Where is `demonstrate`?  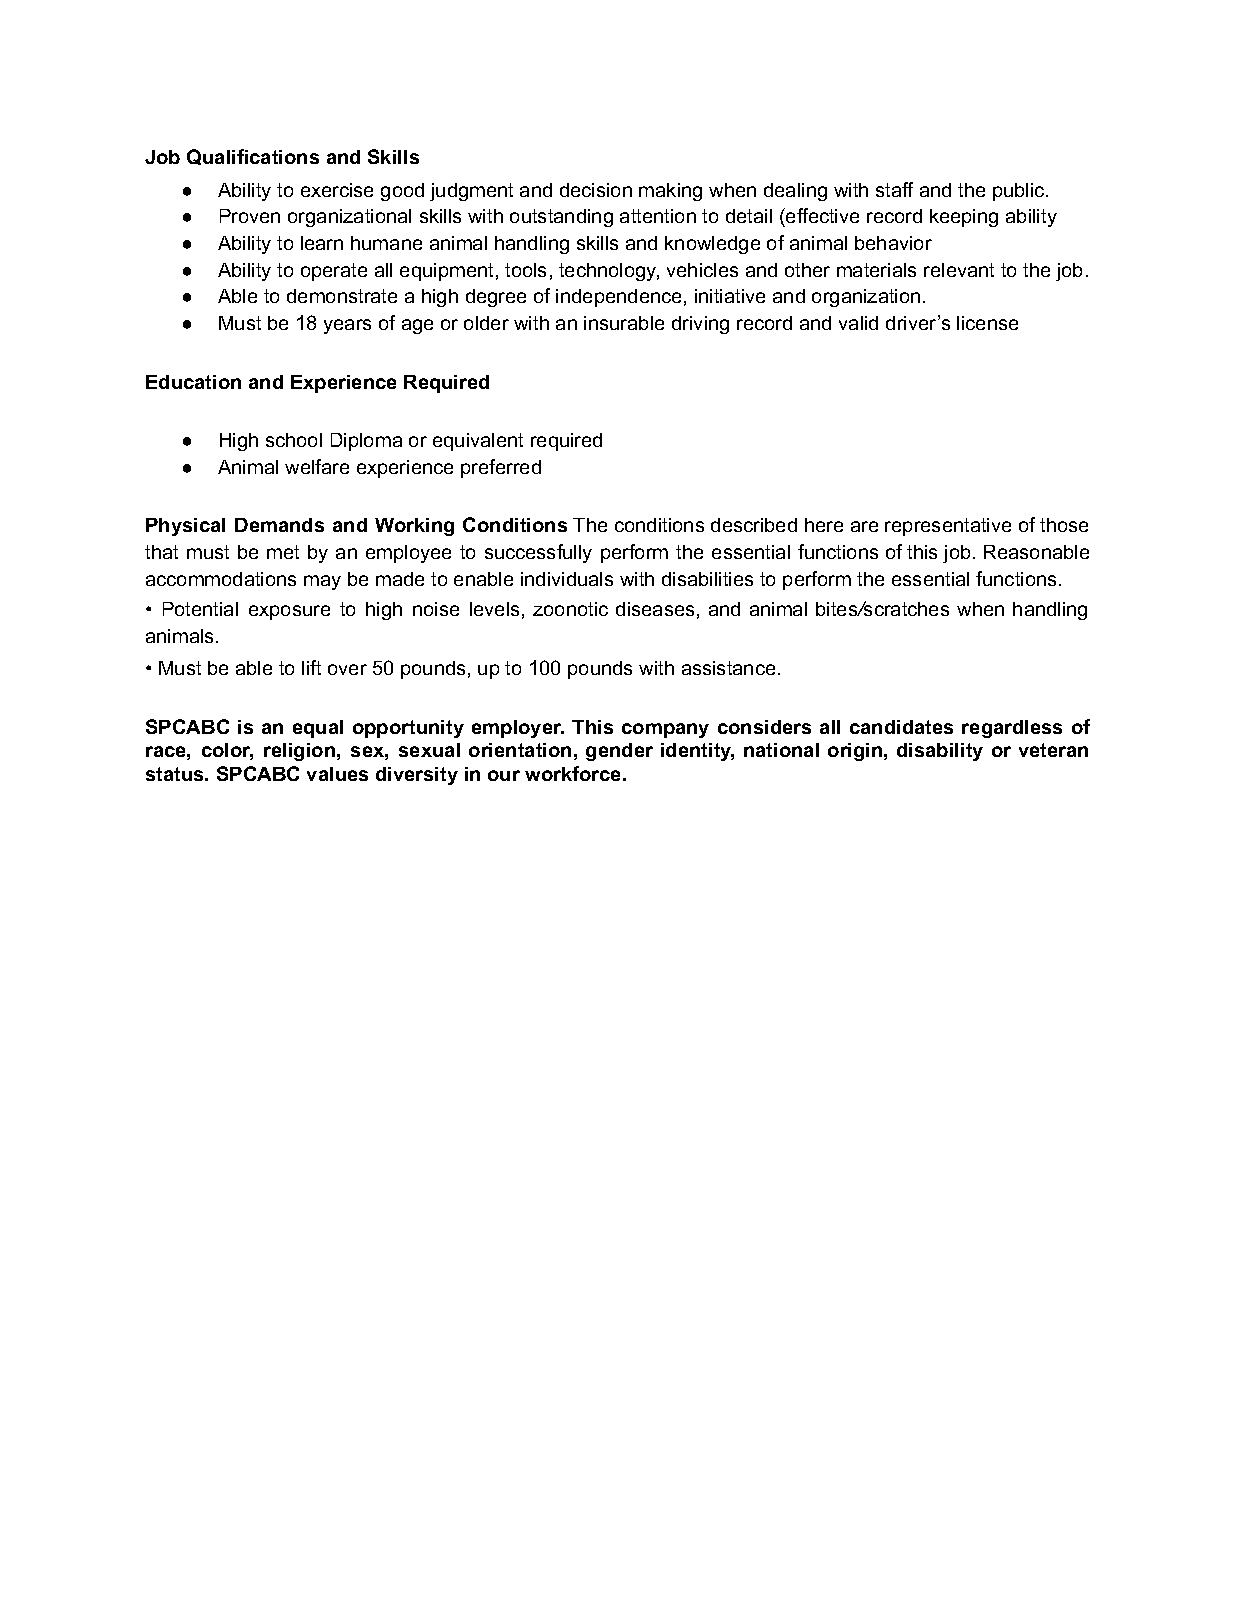 demonstrate is located at coordinates (342, 296).
